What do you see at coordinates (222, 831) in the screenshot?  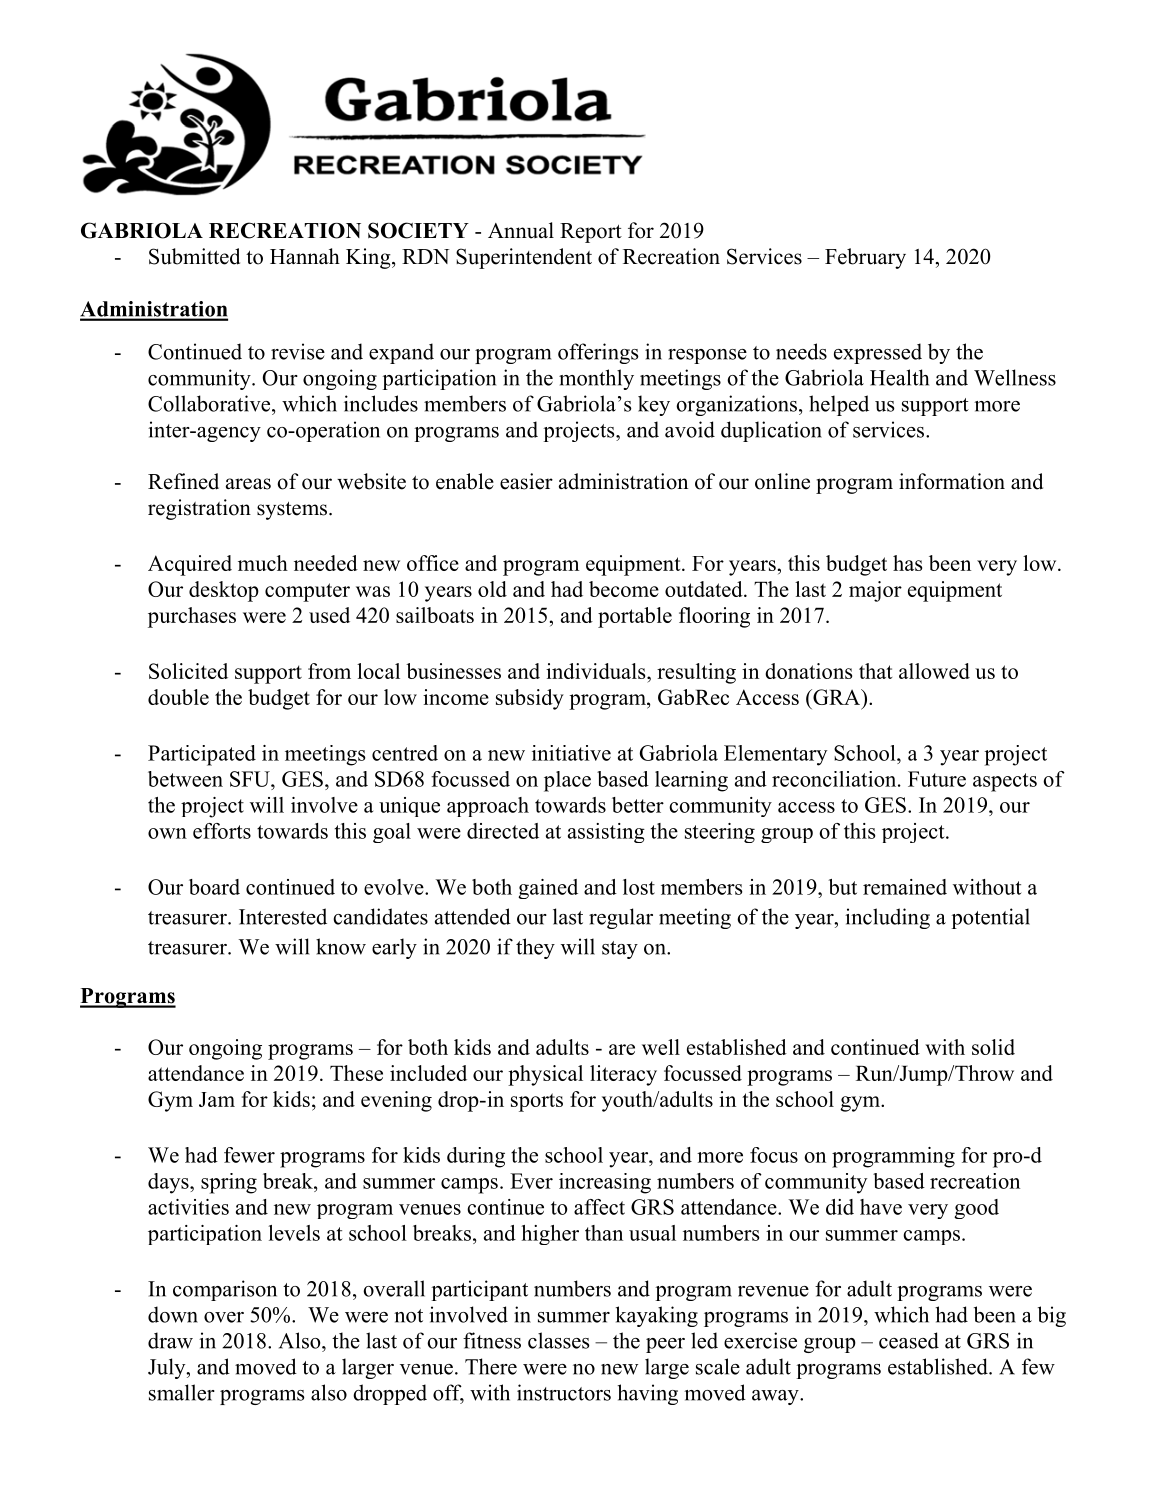 I see `efforts` at bounding box center [222, 831].
